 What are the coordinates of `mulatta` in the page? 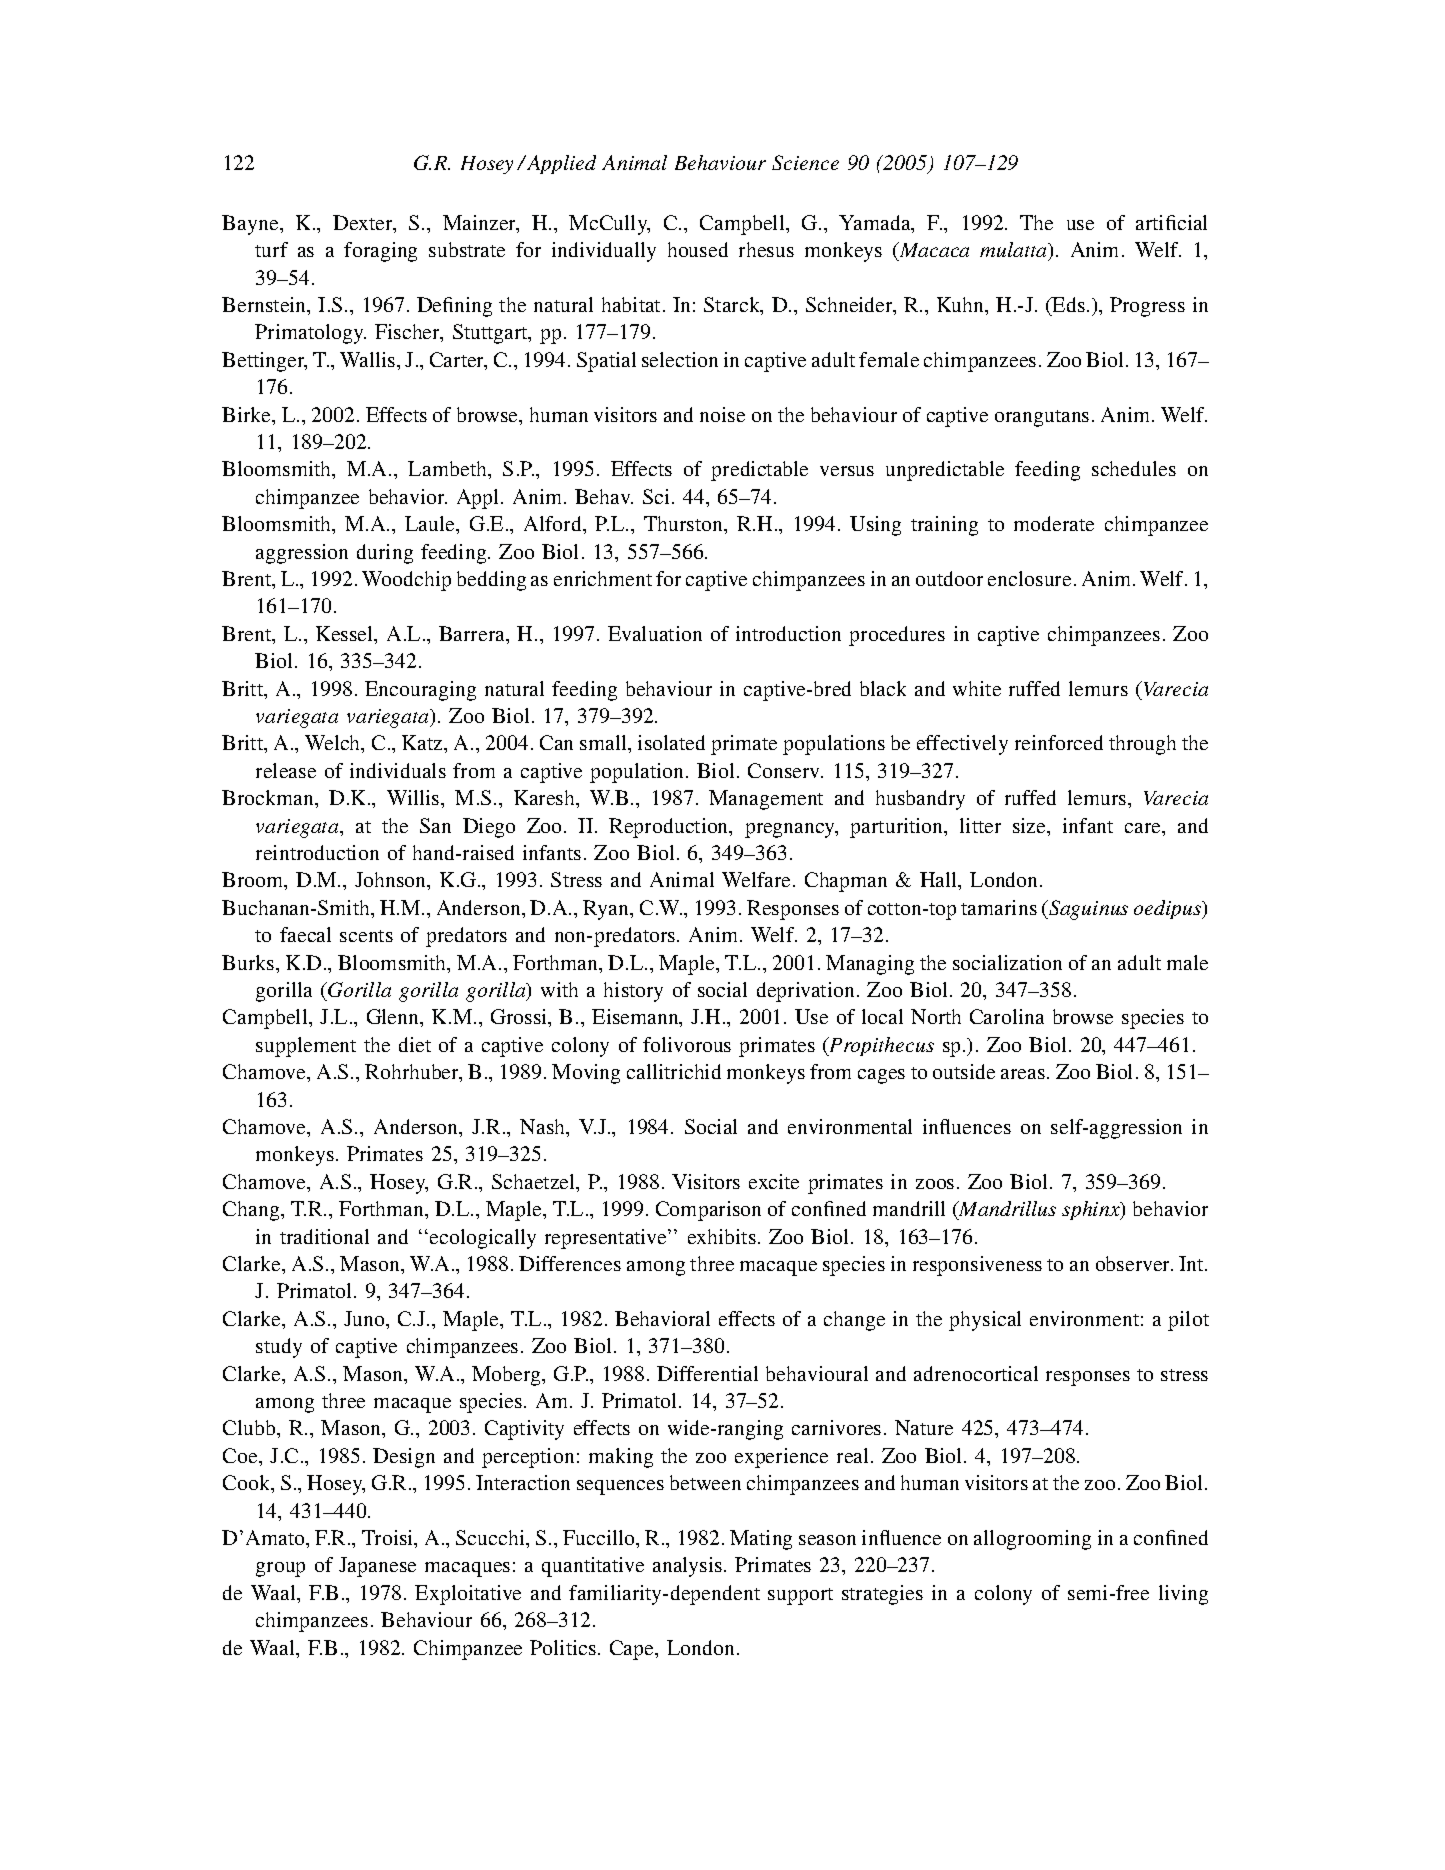 It's located at (1015, 251).
